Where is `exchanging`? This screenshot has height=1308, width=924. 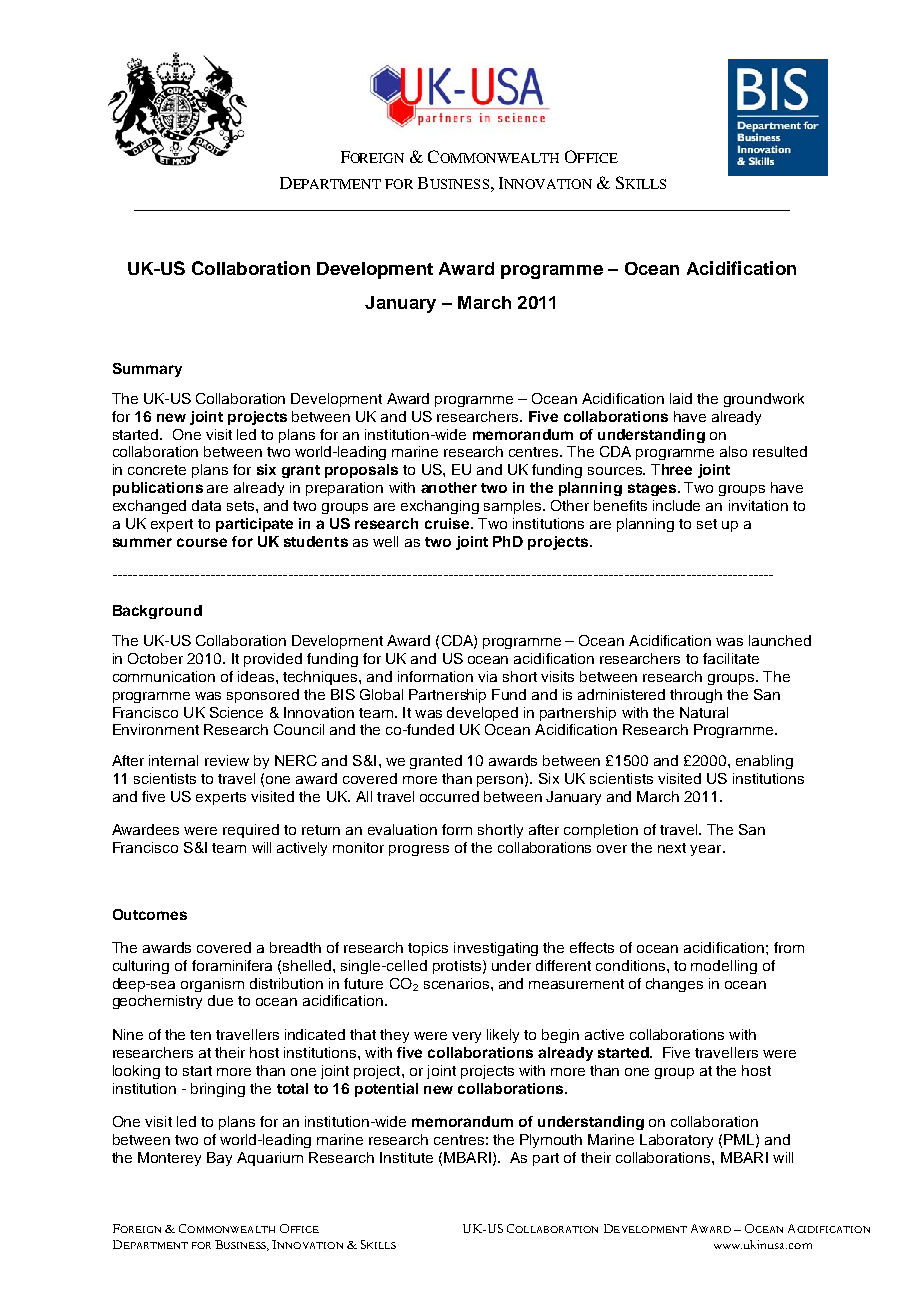 exchanging is located at coordinates (440, 507).
